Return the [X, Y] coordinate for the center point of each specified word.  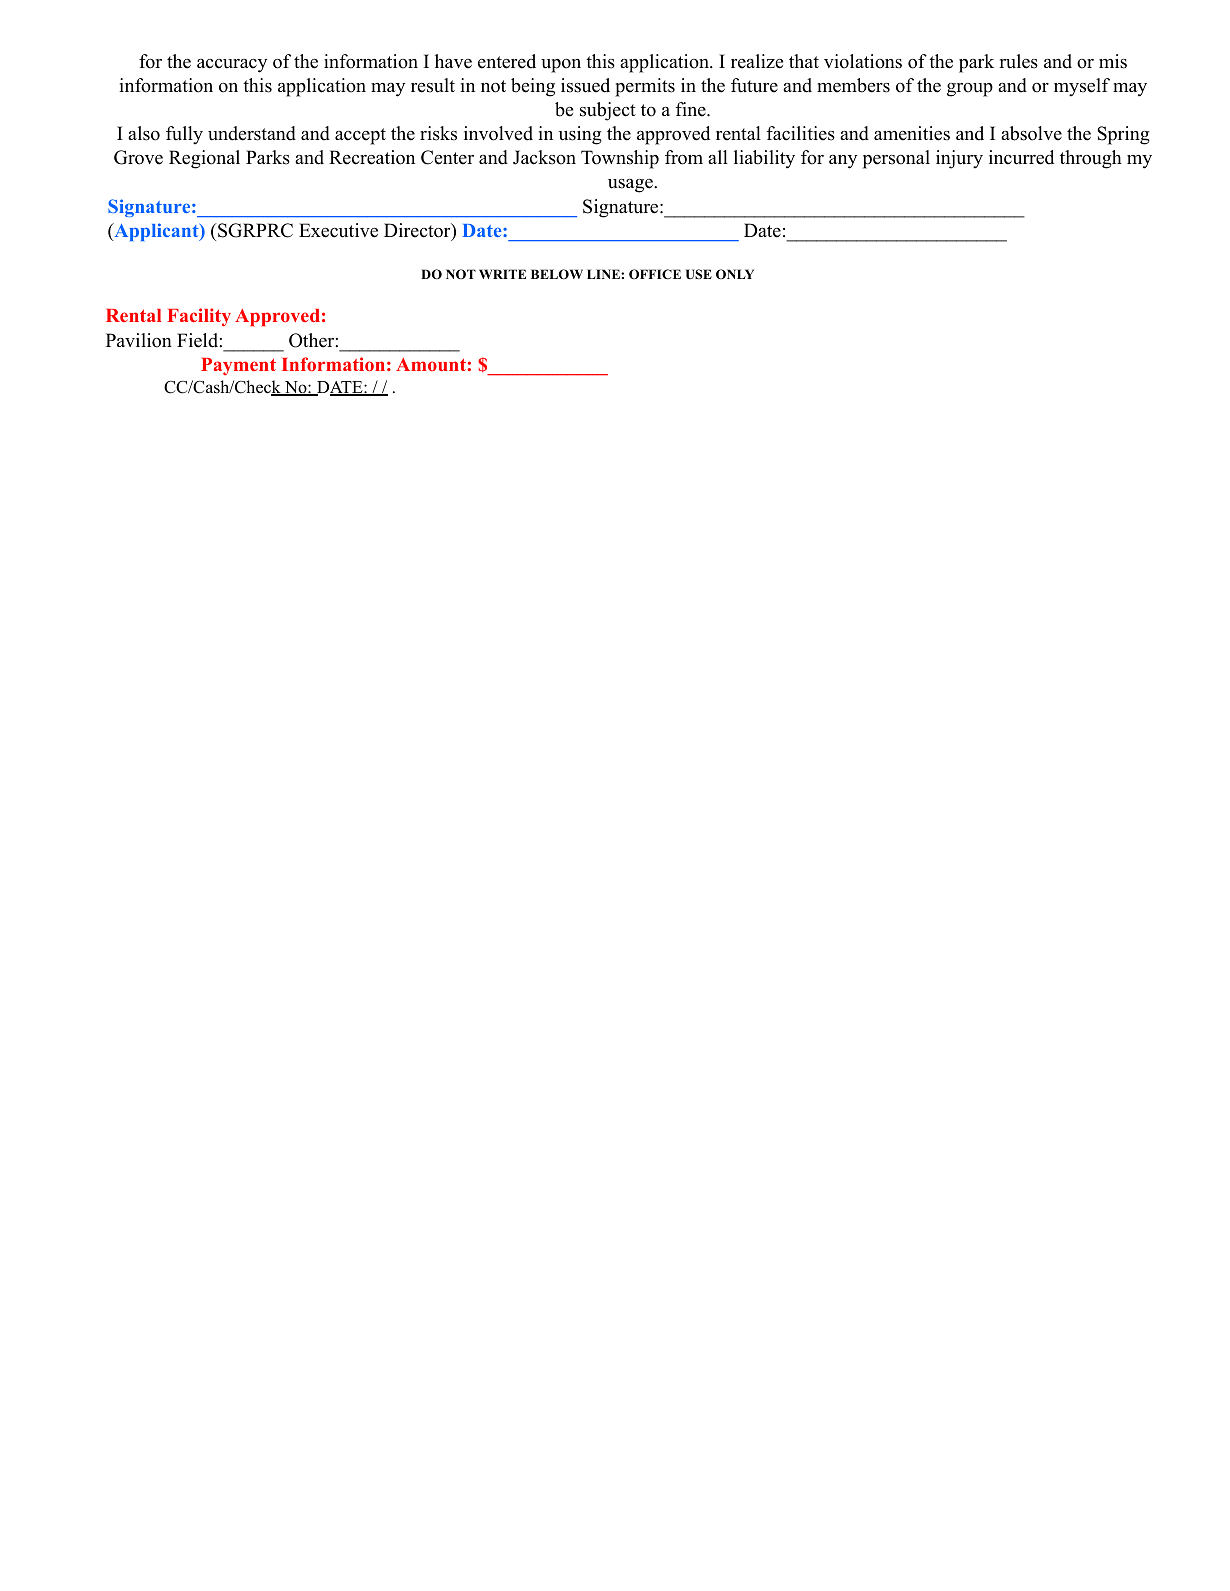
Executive [338, 230]
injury [959, 159]
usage [631, 186]
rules [1018, 61]
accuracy [232, 66]
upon [561, 66]
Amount [431, 364]
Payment [238, 366]
